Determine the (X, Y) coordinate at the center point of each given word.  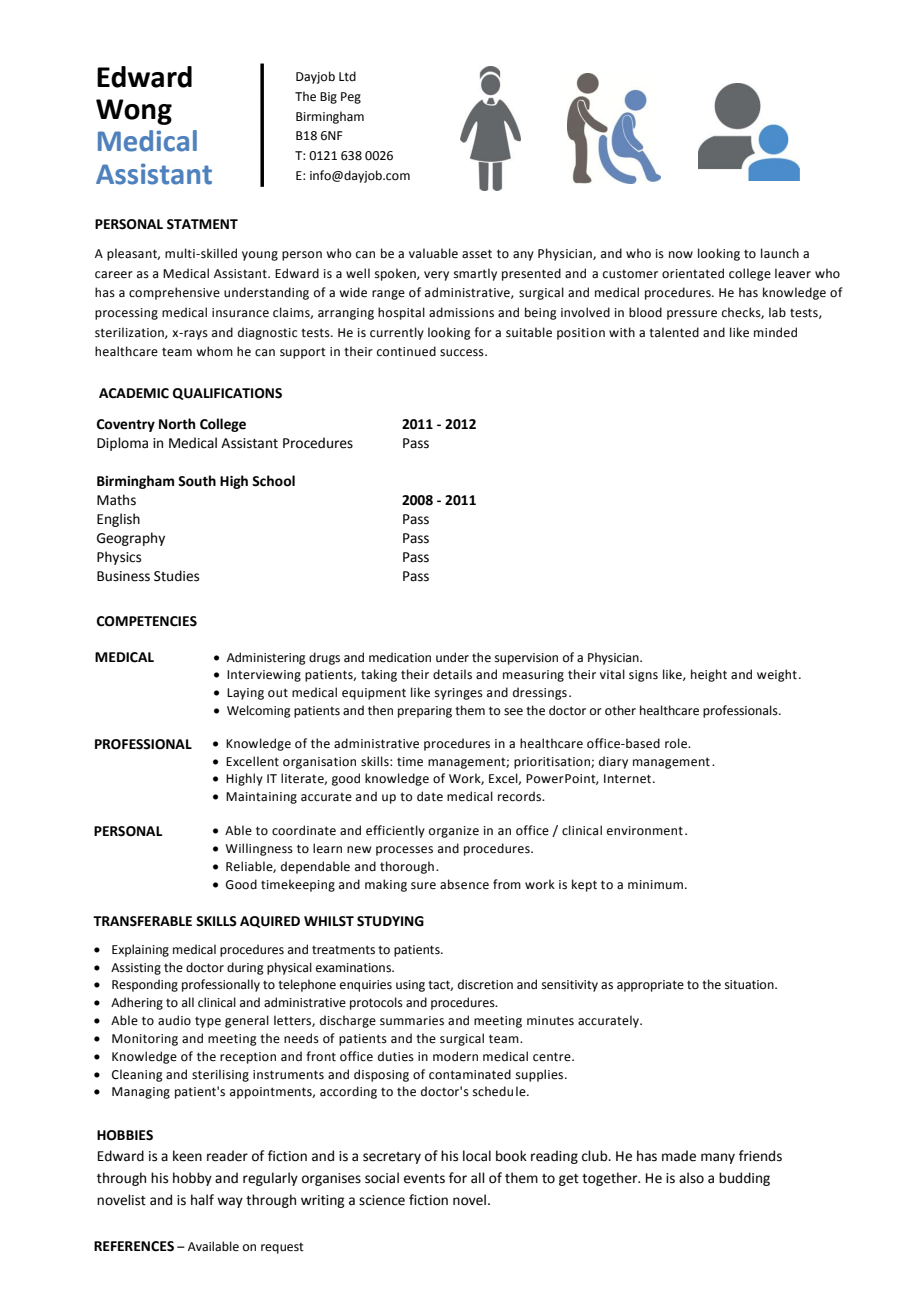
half (202, 1199)
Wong (134, 112)
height (709, 675)
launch (780, 253)
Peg (351, 98)
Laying (245, 694)
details (452, 674)
